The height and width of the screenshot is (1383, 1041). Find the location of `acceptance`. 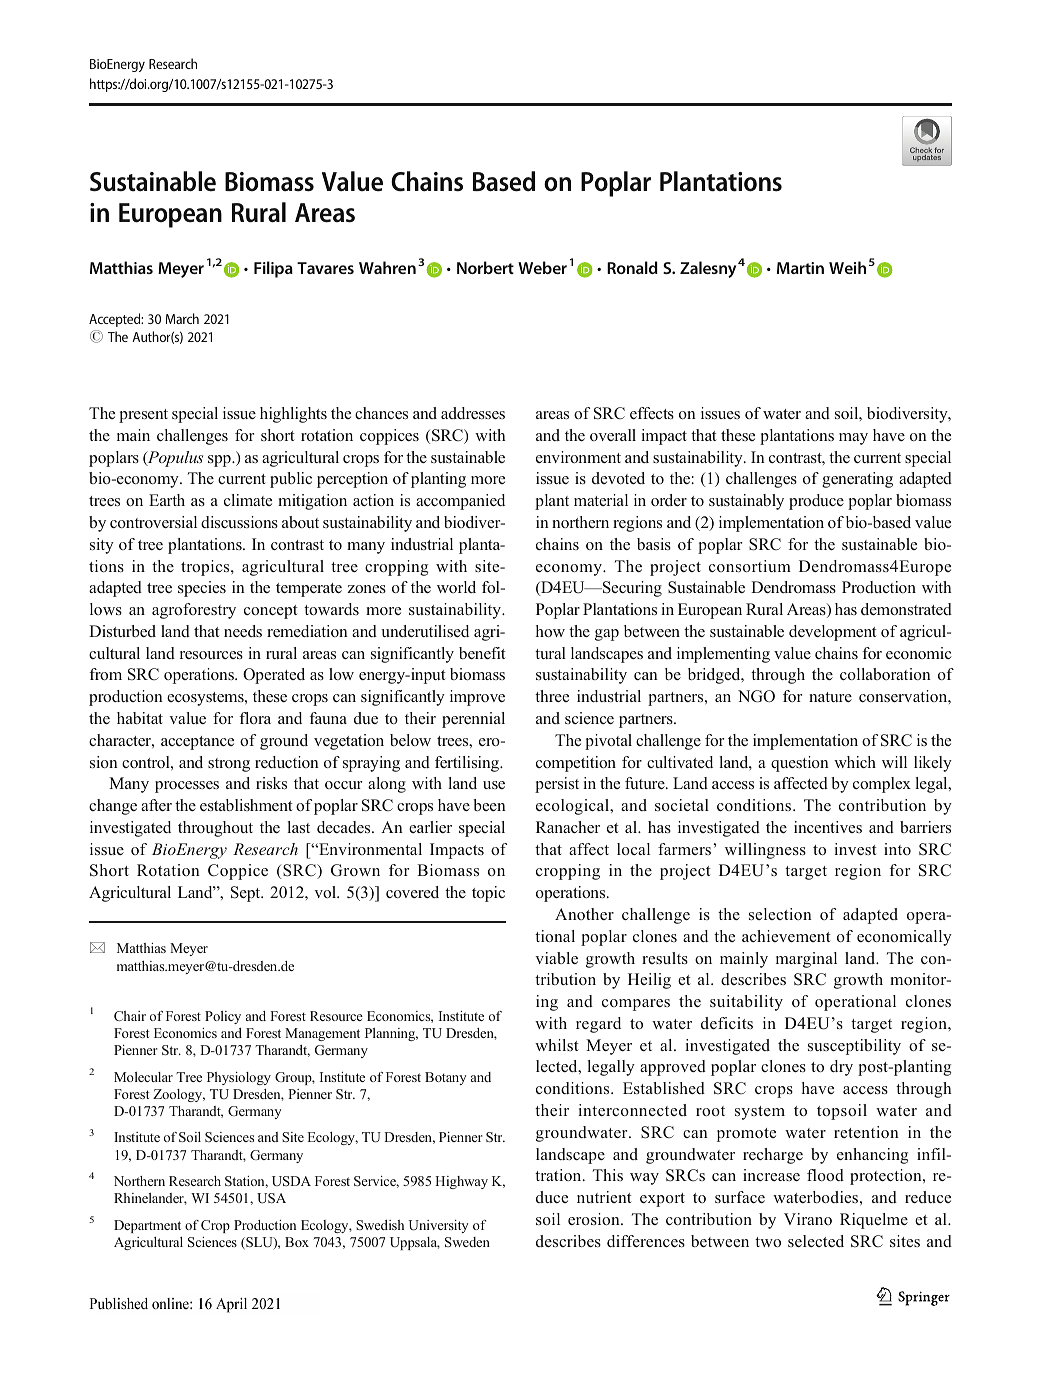

acceptance is located at coordinates (197, 743).
